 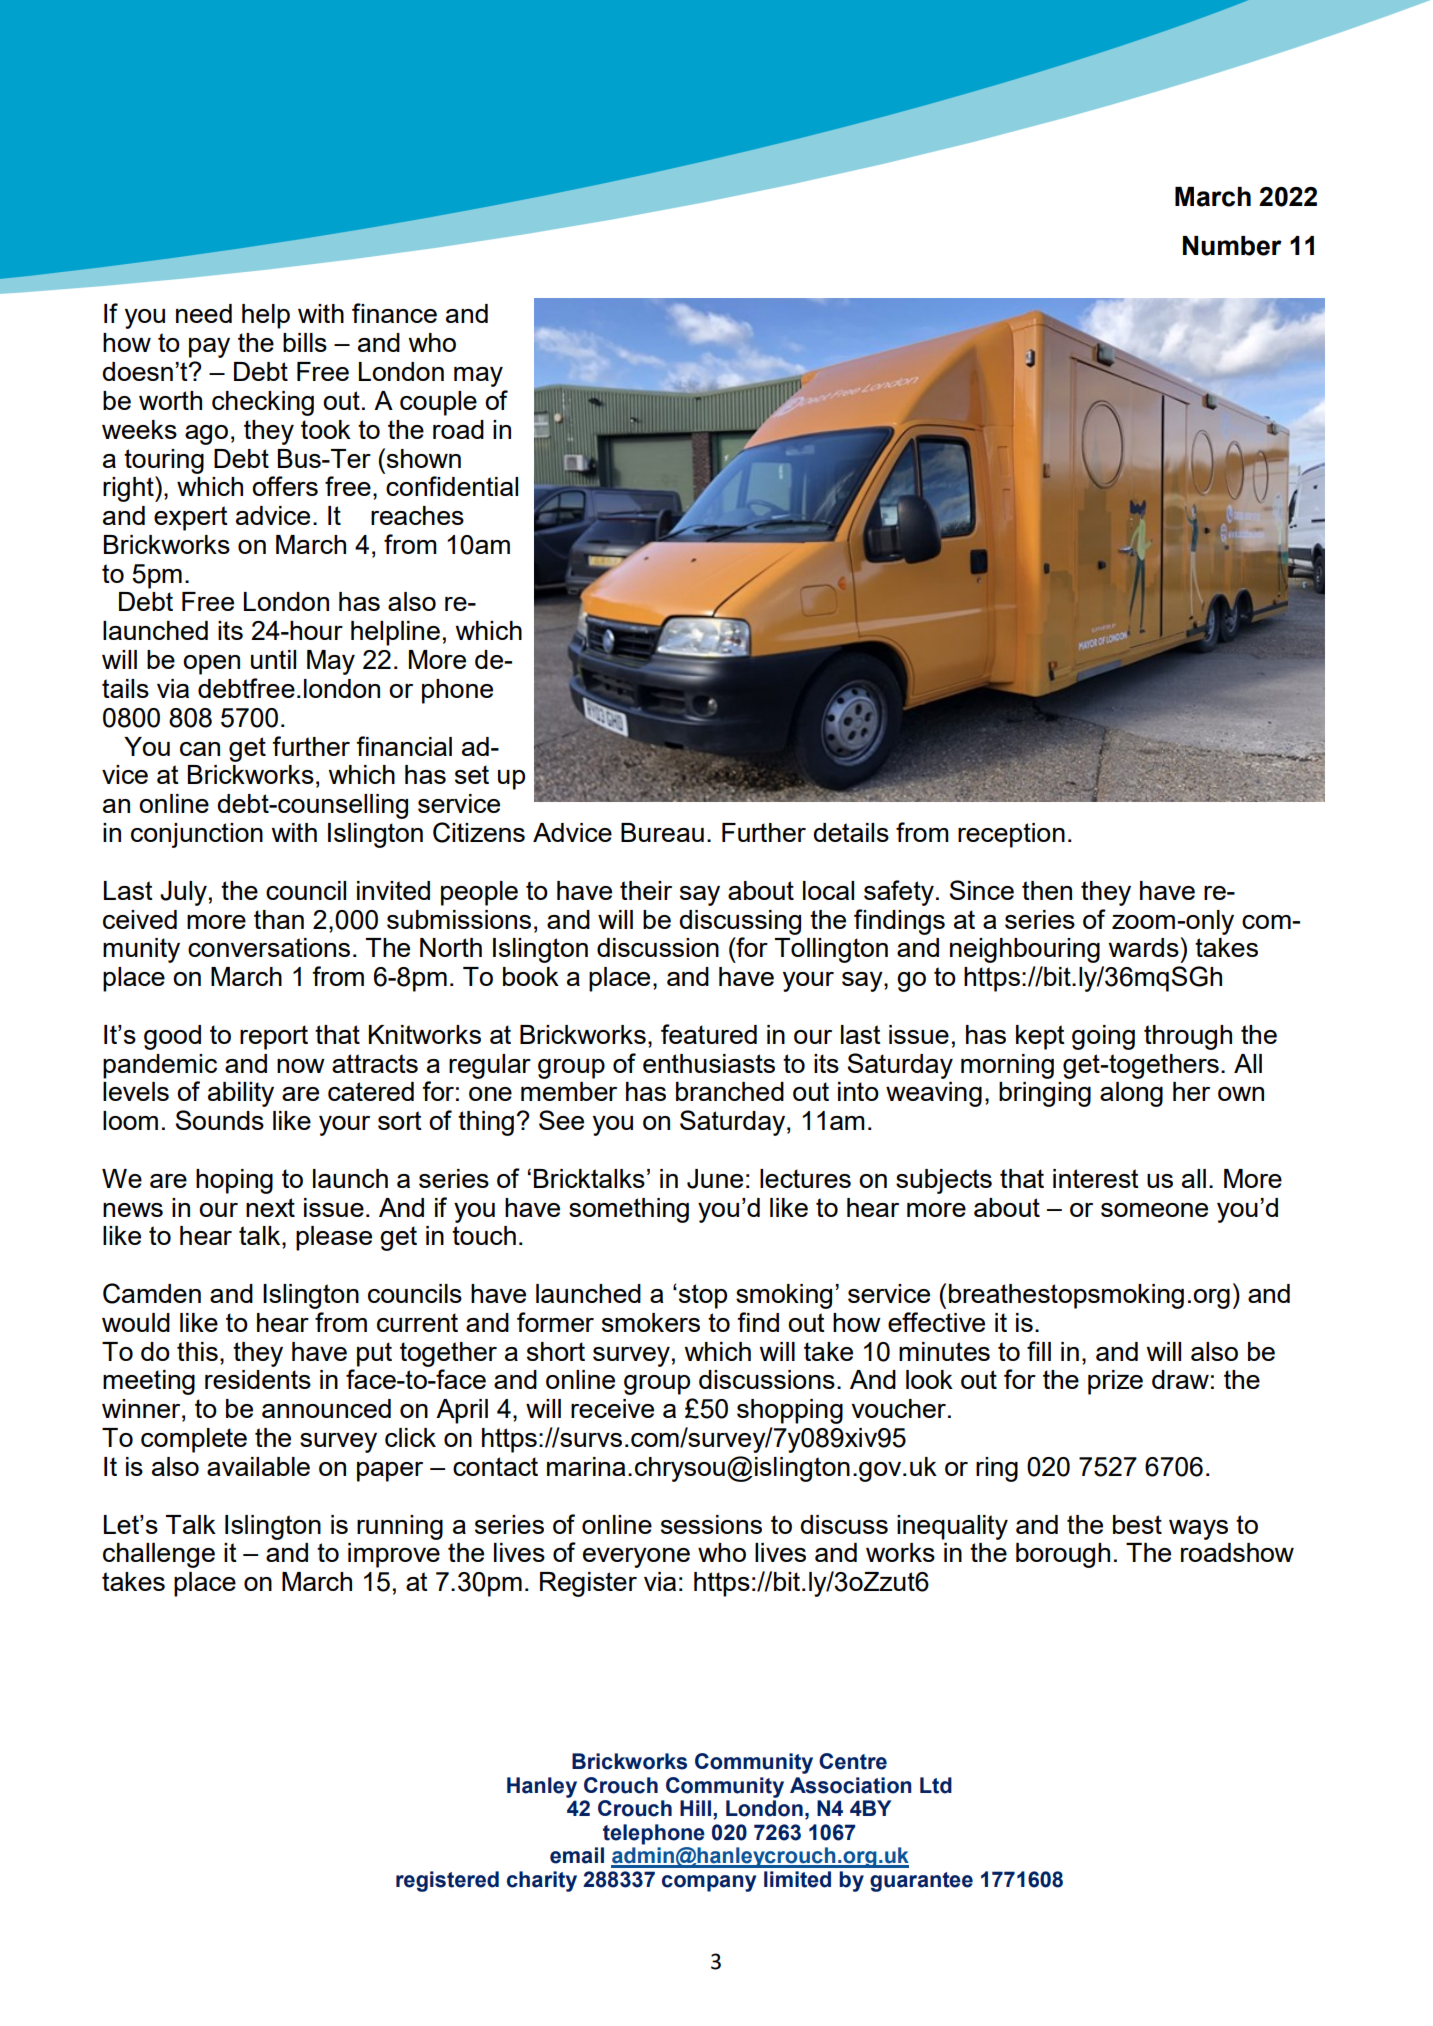 What do you see at coordinates (258, 1466) in the screenshot?
I see `available` at bounding box center [258, 1466].
